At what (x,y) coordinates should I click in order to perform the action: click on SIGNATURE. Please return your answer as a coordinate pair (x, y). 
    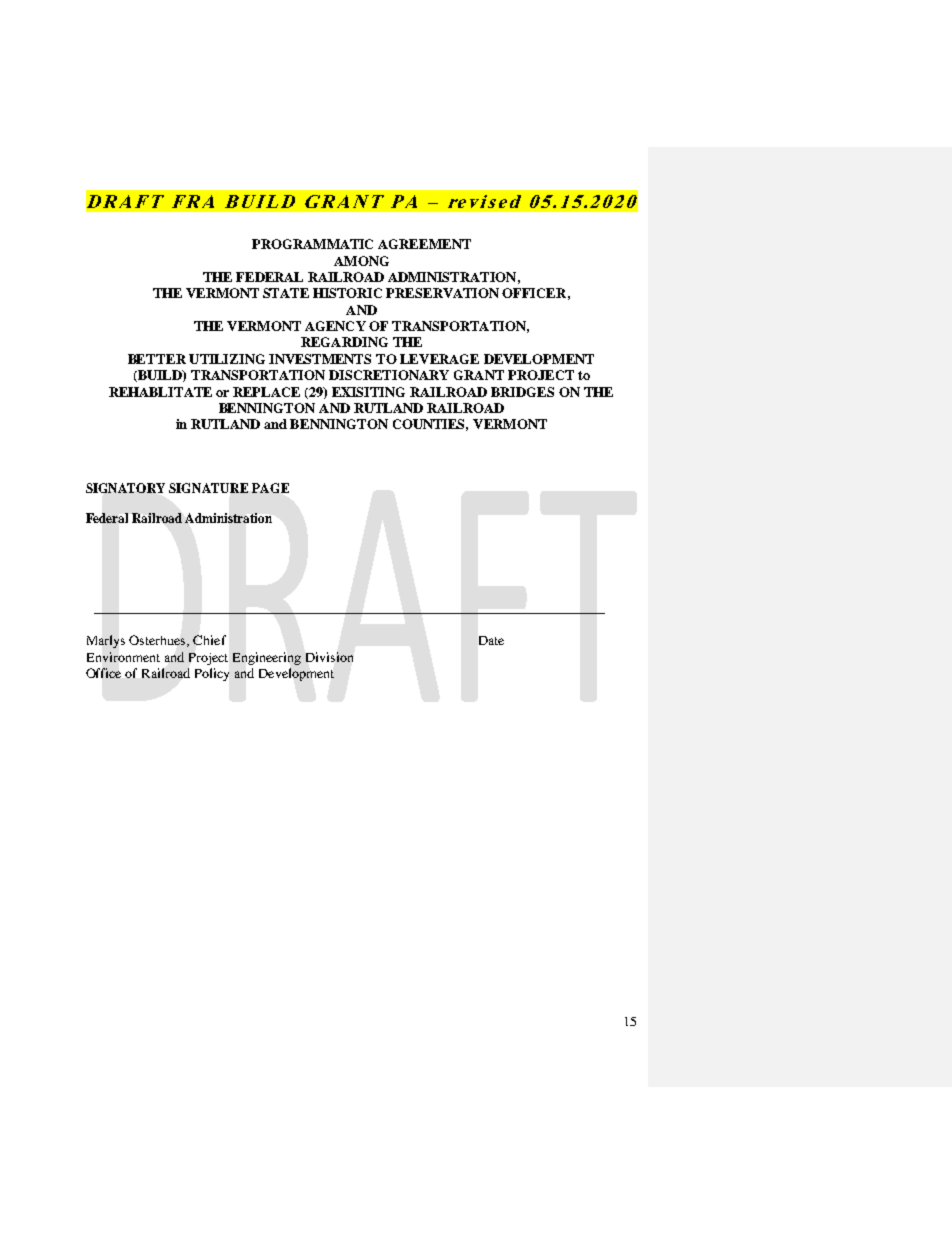
    Looking at the image, I should click on (208, 488).
